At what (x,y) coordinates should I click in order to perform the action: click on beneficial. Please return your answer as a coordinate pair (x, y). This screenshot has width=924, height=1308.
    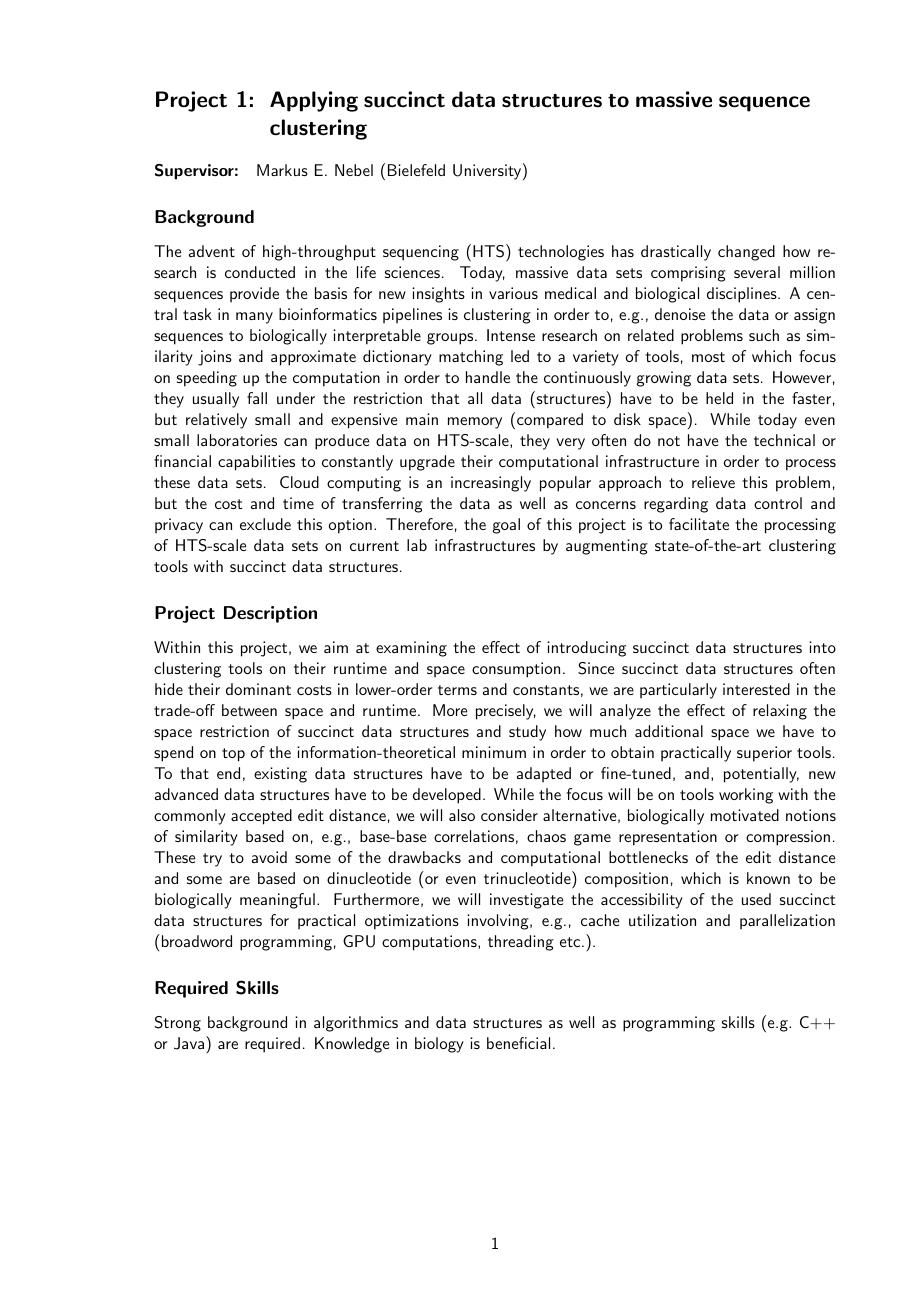
    Looking at the image, I should click on (518, 1043).
